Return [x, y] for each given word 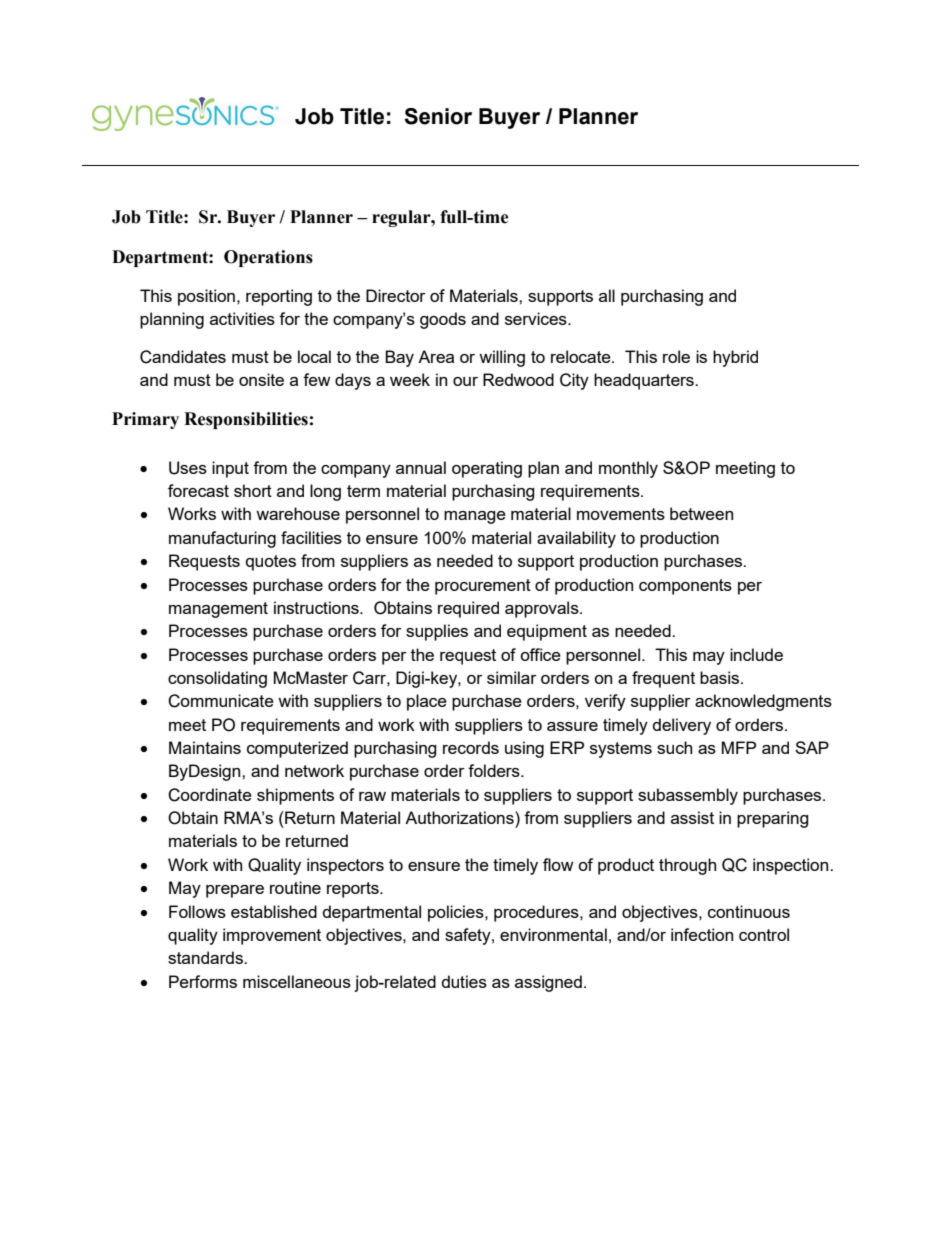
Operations [268, 258]
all [607, 295]
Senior [438, 116]
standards [206, 957]
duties [464, 981]
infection [702, 934]
